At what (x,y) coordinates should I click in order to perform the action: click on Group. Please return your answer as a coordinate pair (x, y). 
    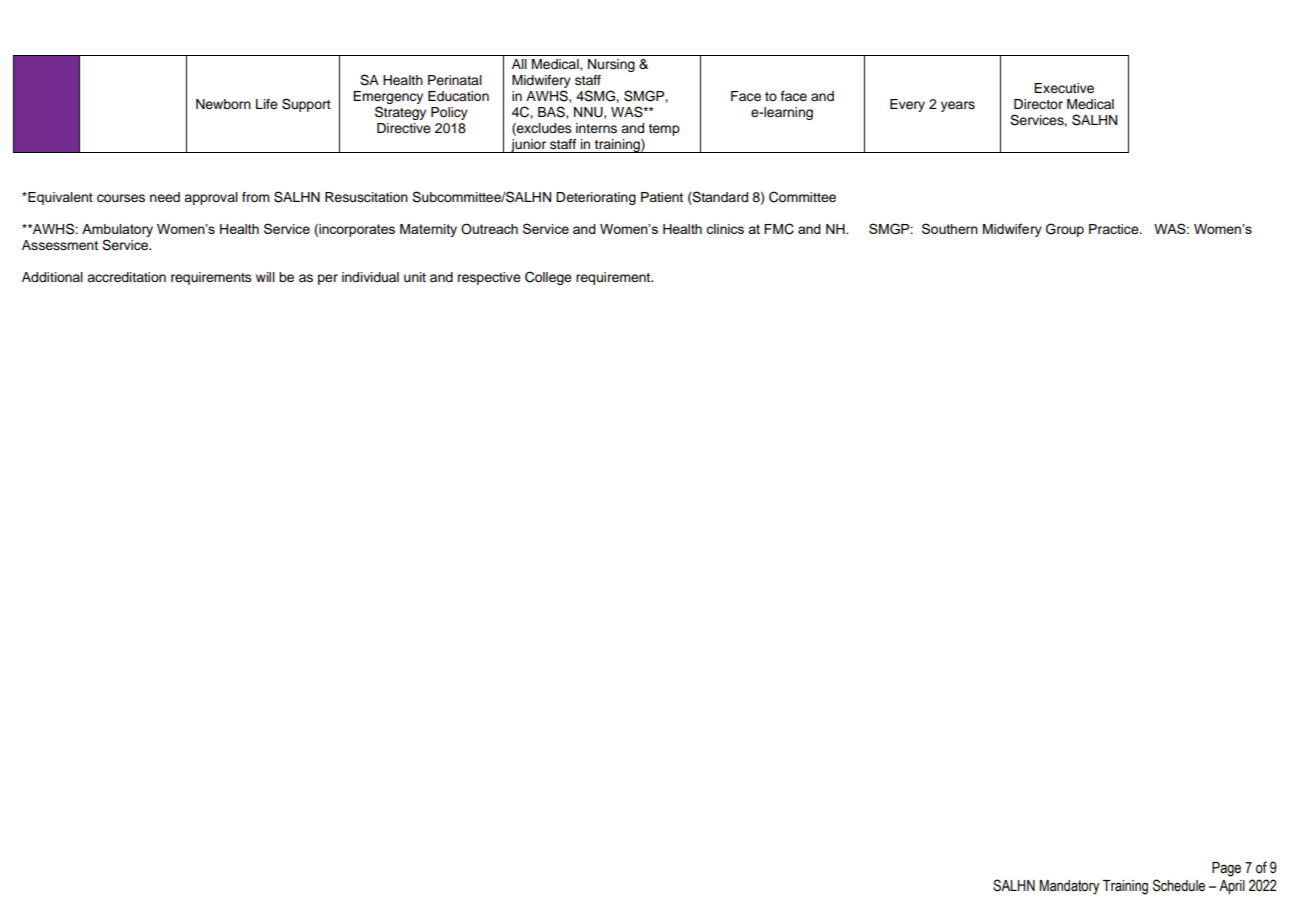
    Looking at the image, I should click on (1065, 230).
